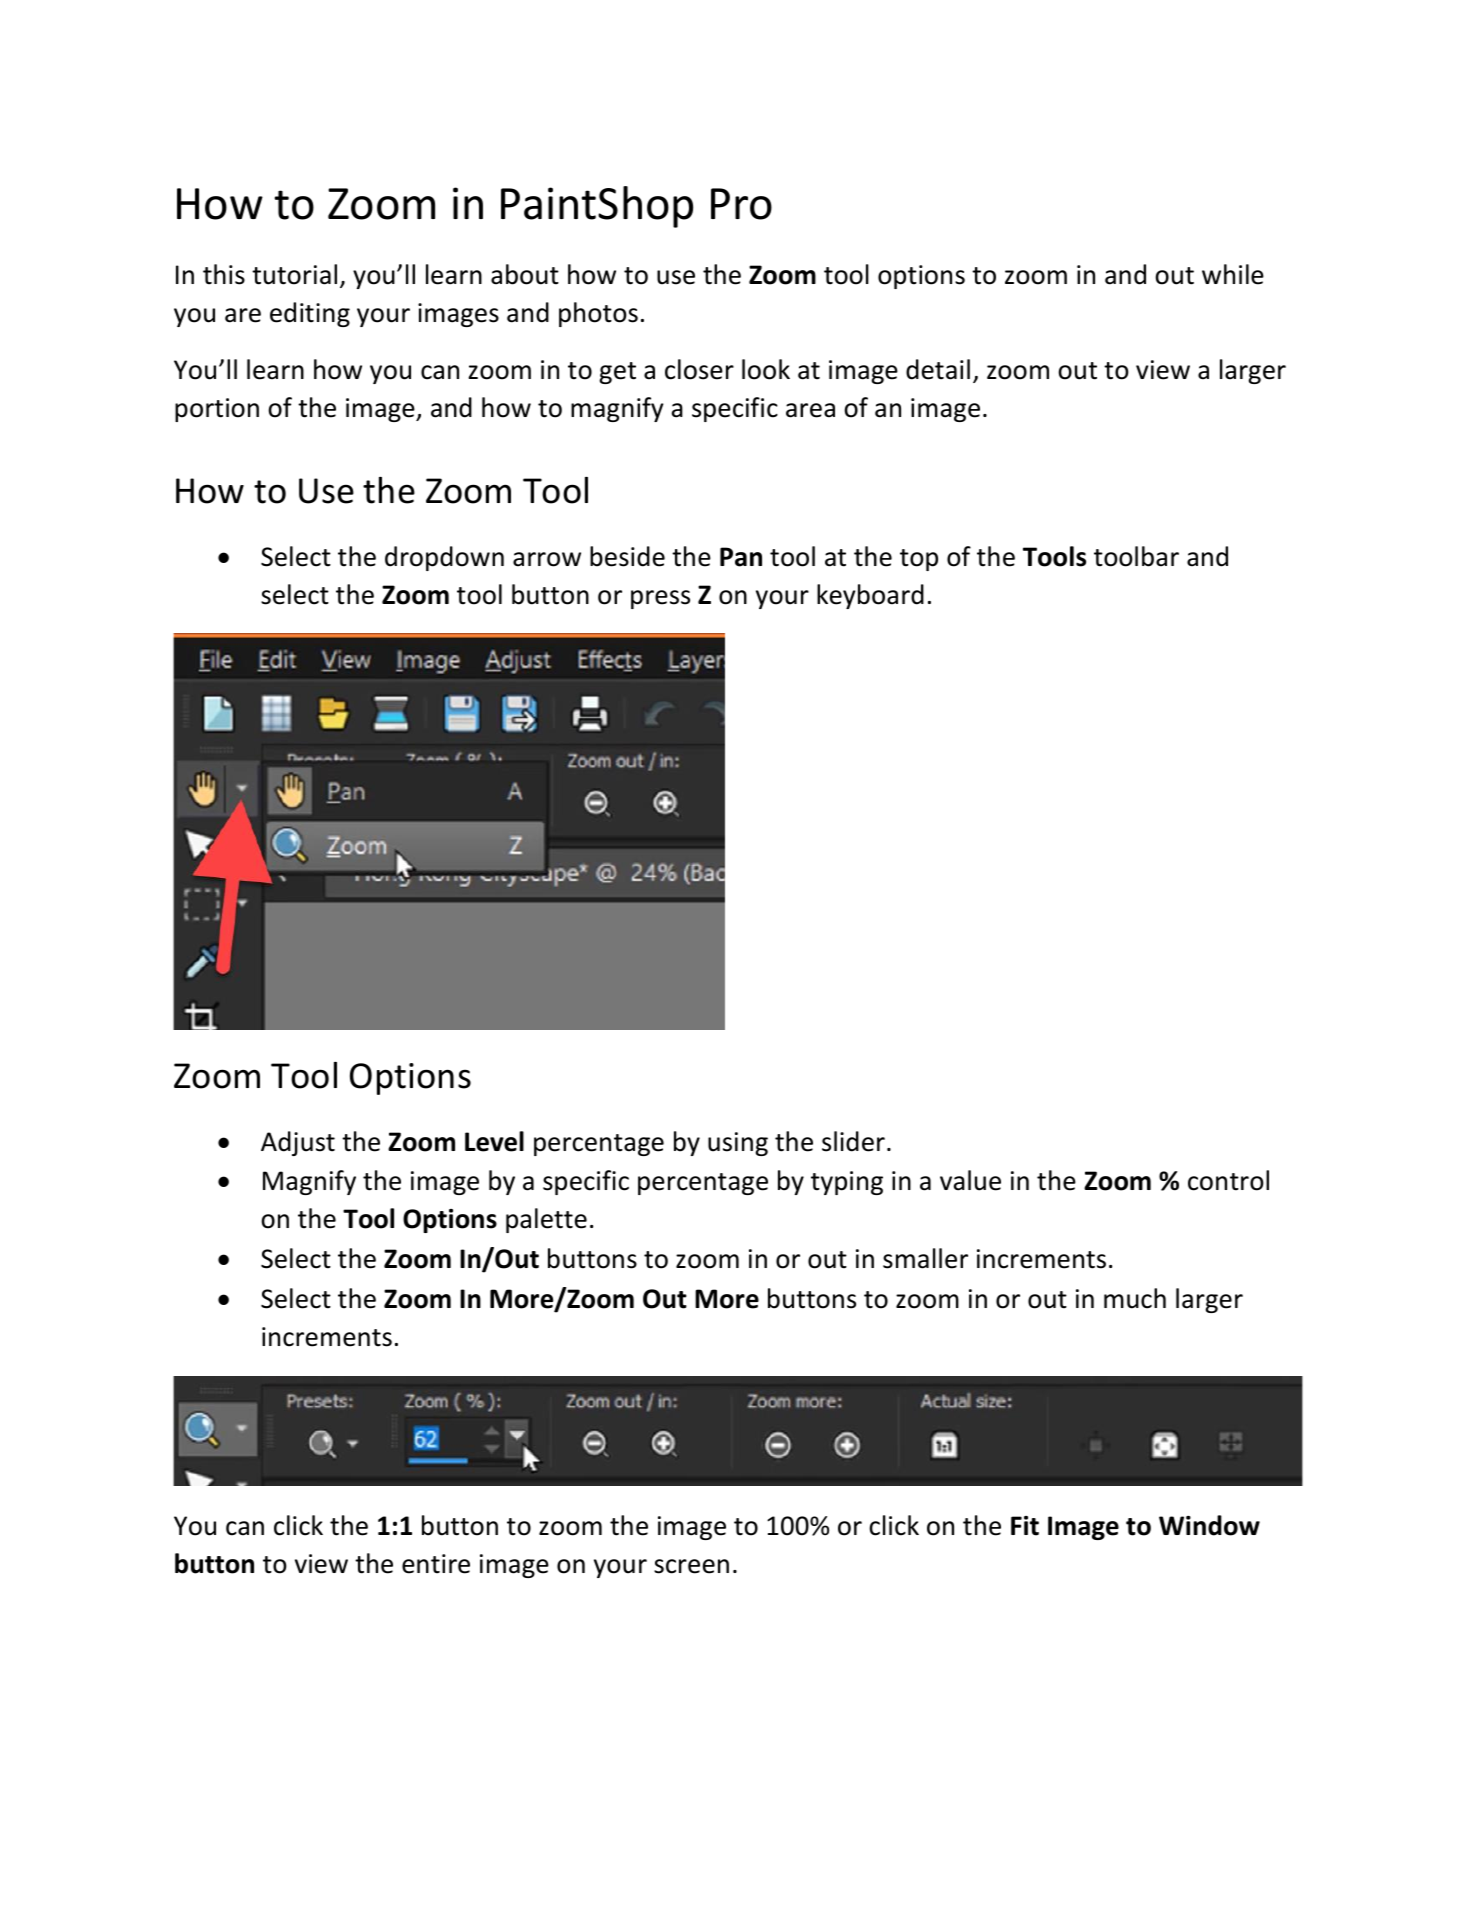 The width and height of the image is (1476, 1911). I want to click on Adjust, so click(298, 1143).
